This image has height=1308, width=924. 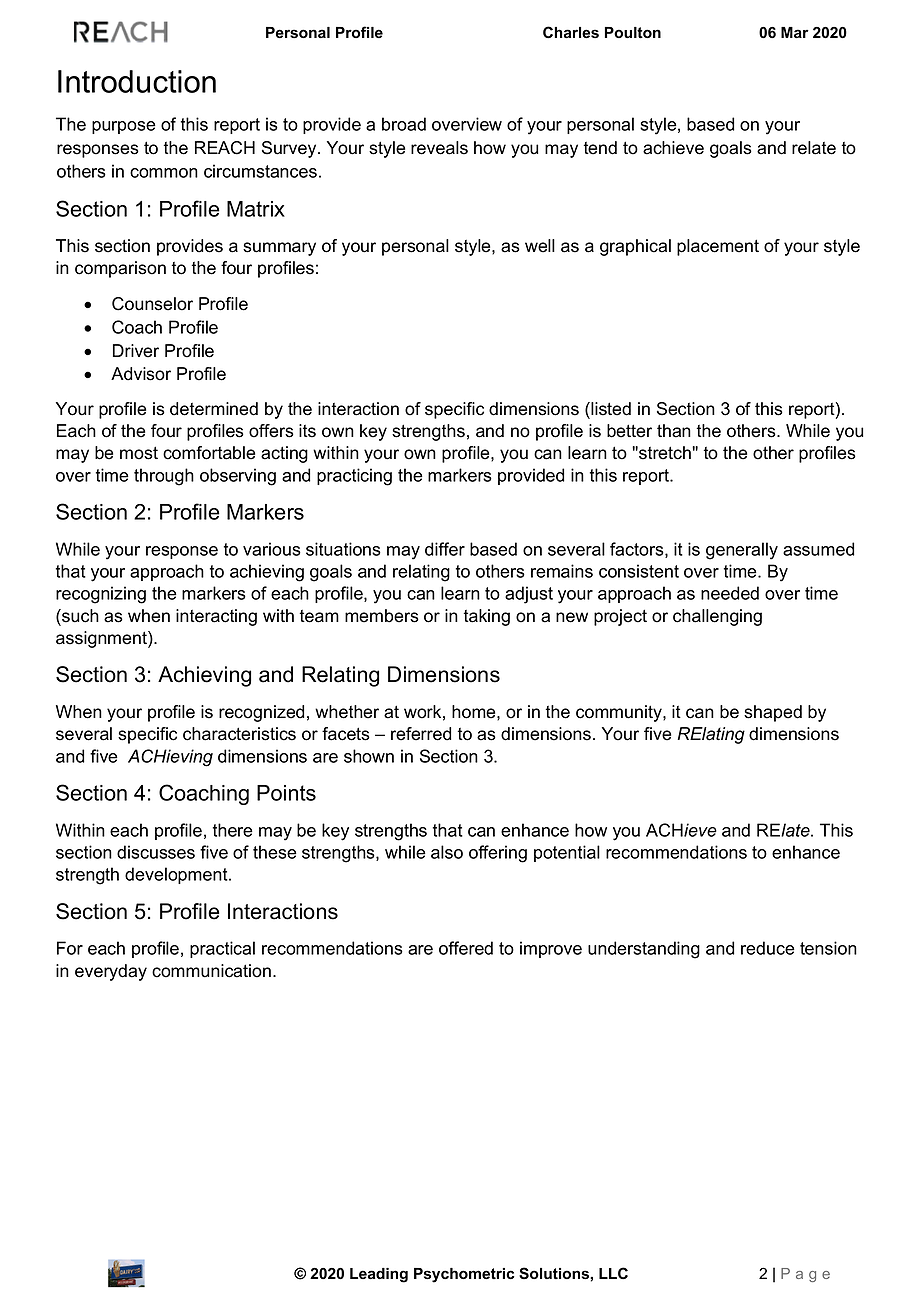 I want to click on Introduction, so click(x=137, y=81).
